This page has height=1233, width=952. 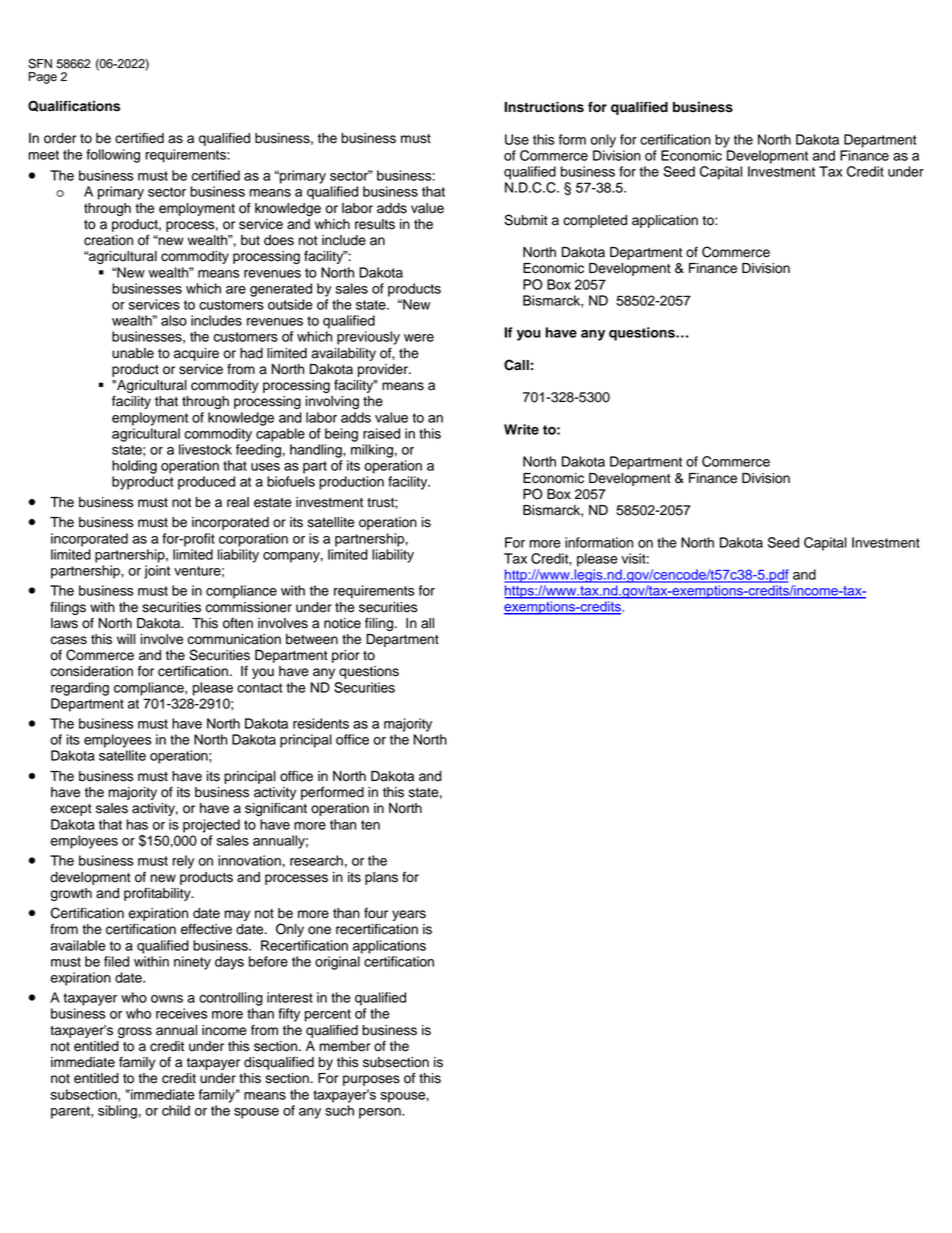 What do you see at coordinates (117, 1112) in the page?
I see `sibling` at bounding box center [117, 1112].
